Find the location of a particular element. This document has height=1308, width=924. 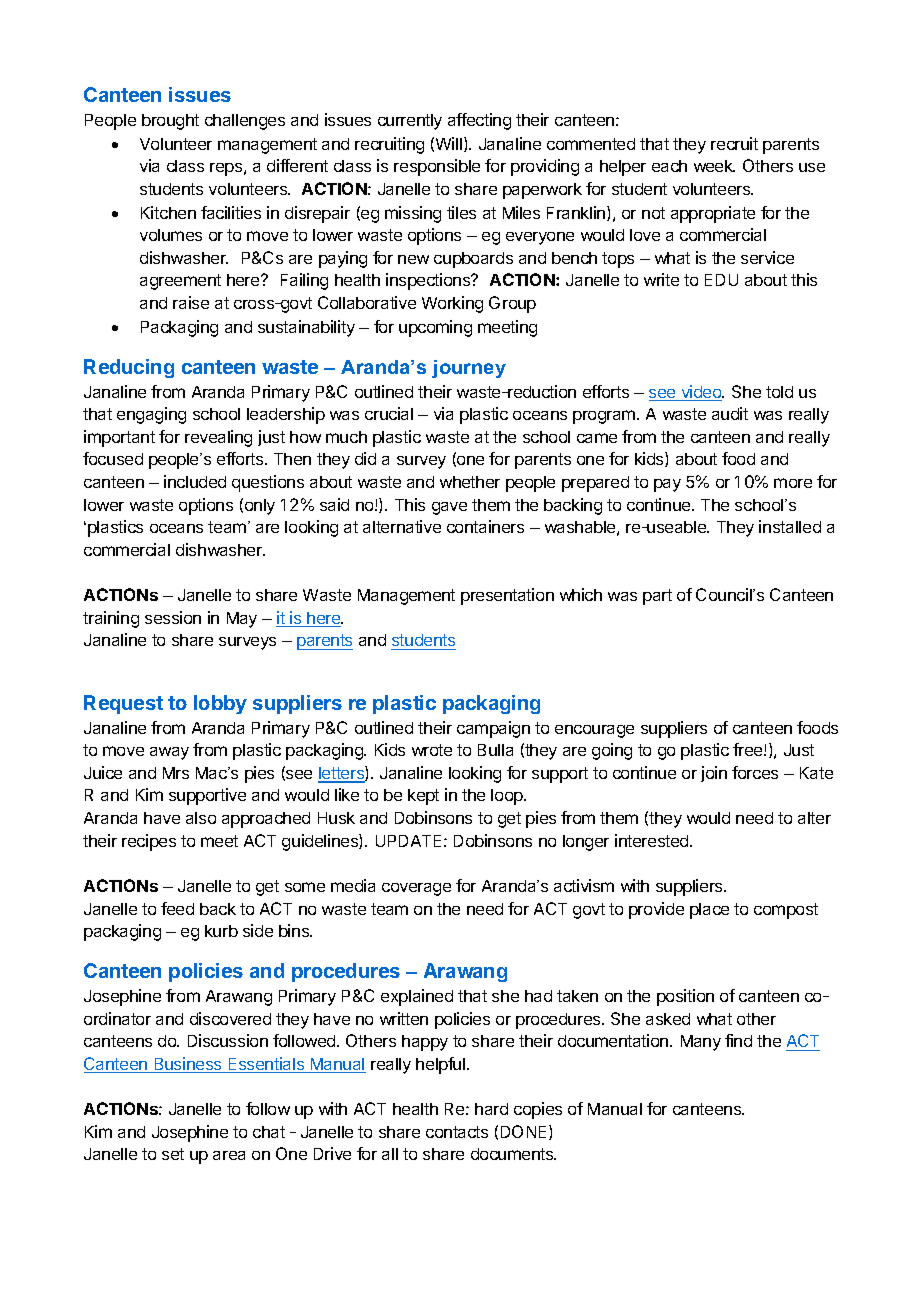

set is located at coordinates (173, 1154).
